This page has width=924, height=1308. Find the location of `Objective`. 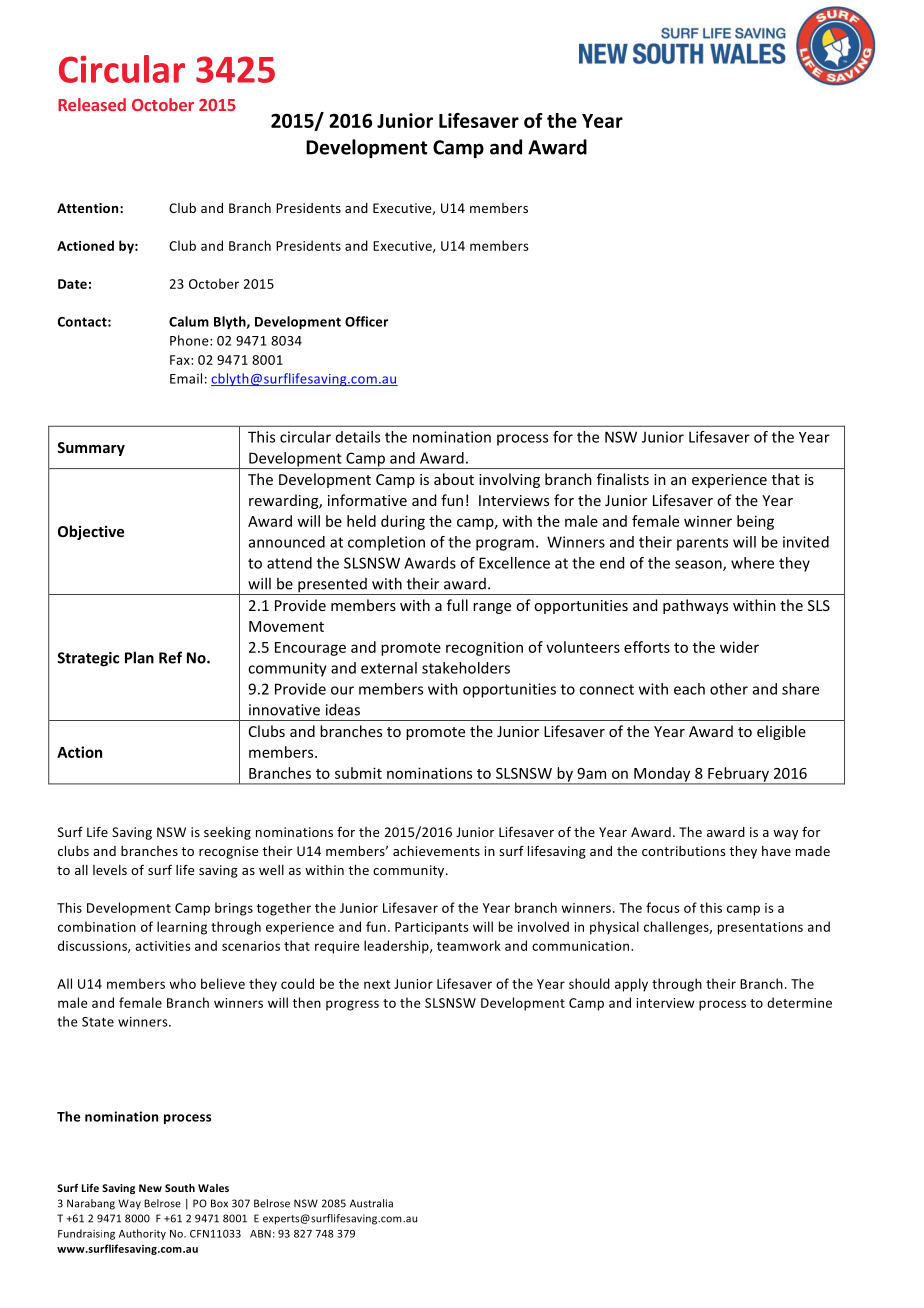

Objective is located at coordinates (91, 532).
